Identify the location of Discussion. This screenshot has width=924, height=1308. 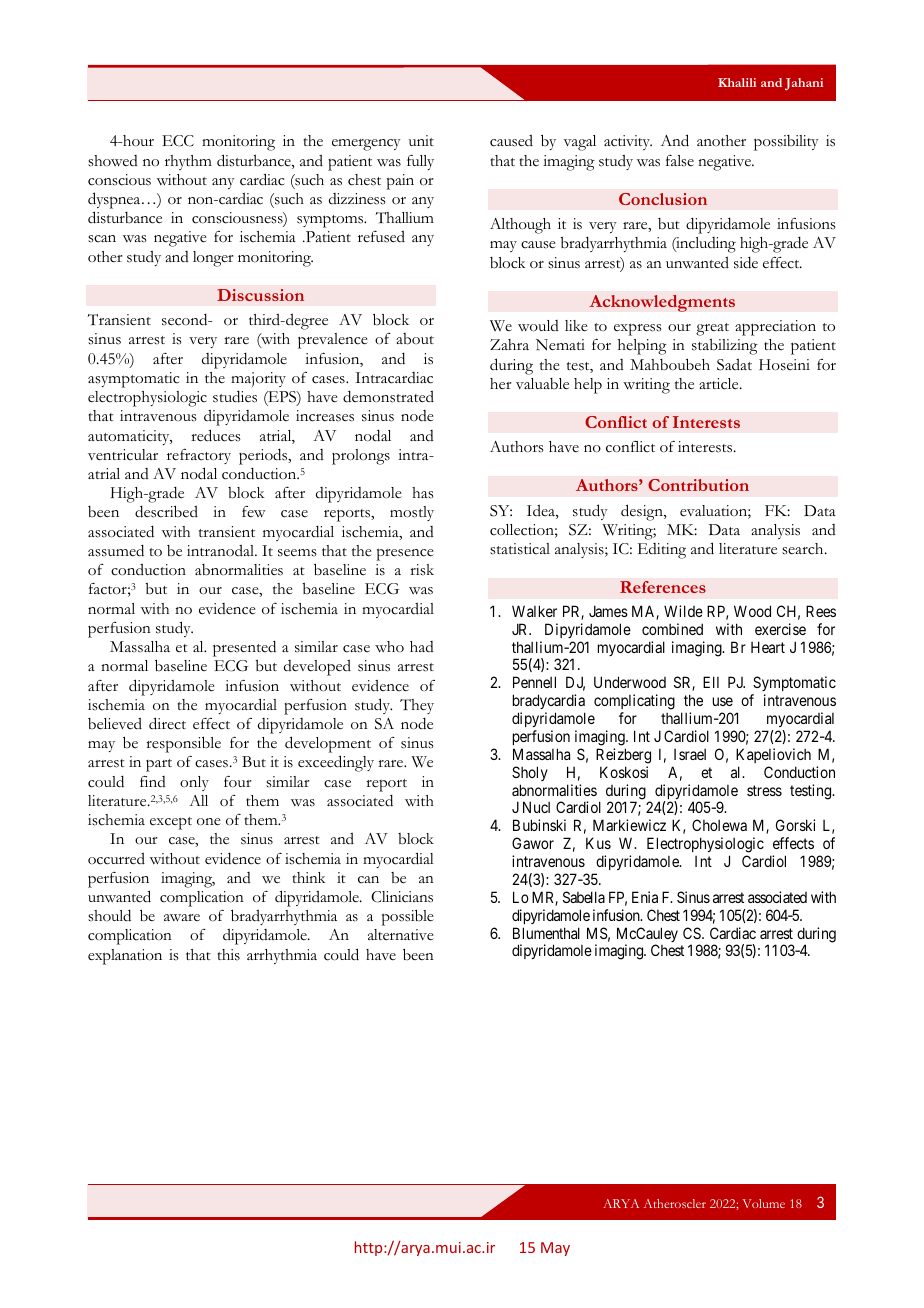
(260, 295).
